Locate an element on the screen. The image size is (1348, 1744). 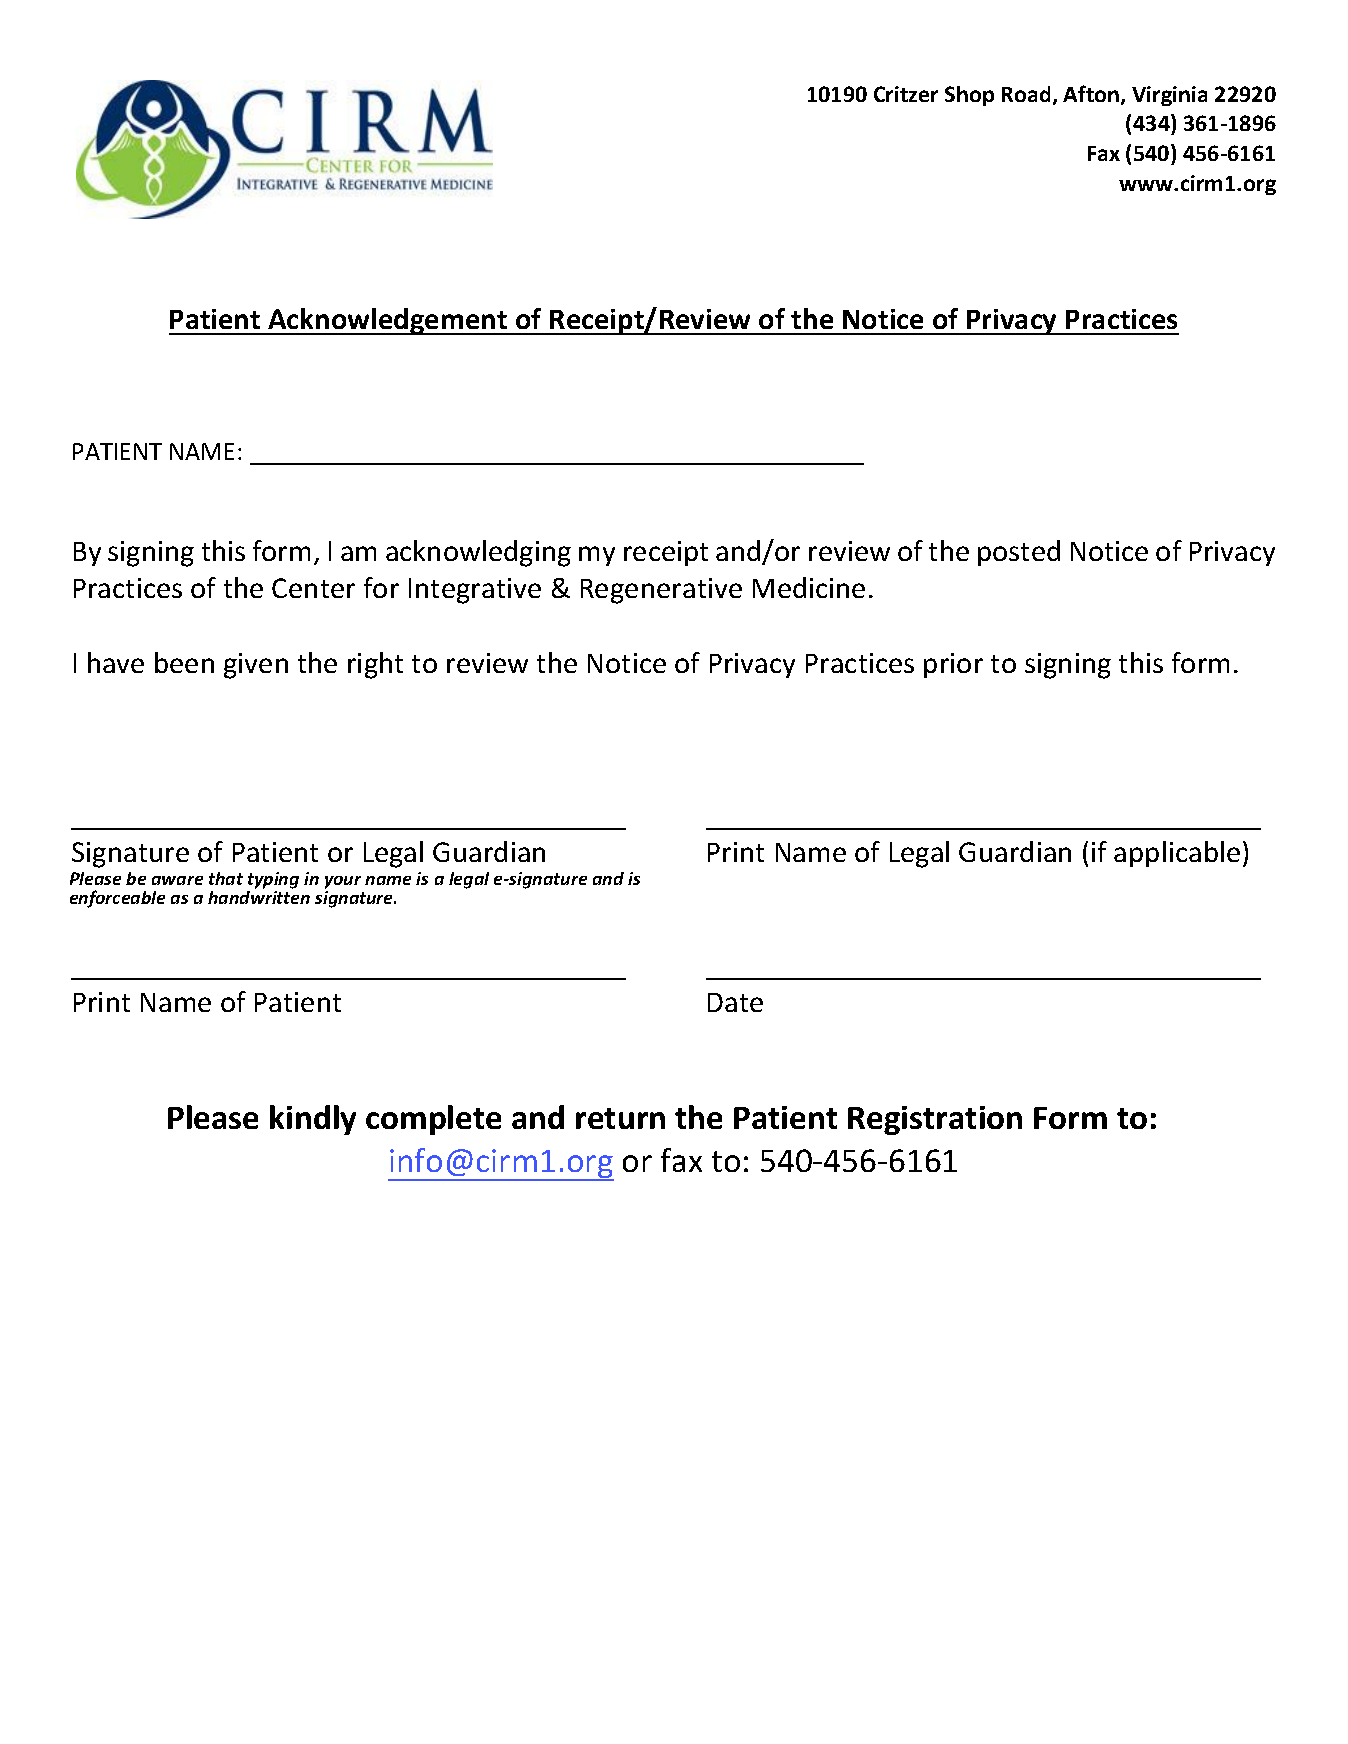
acknowledging is located at coordinates (478, 553).
